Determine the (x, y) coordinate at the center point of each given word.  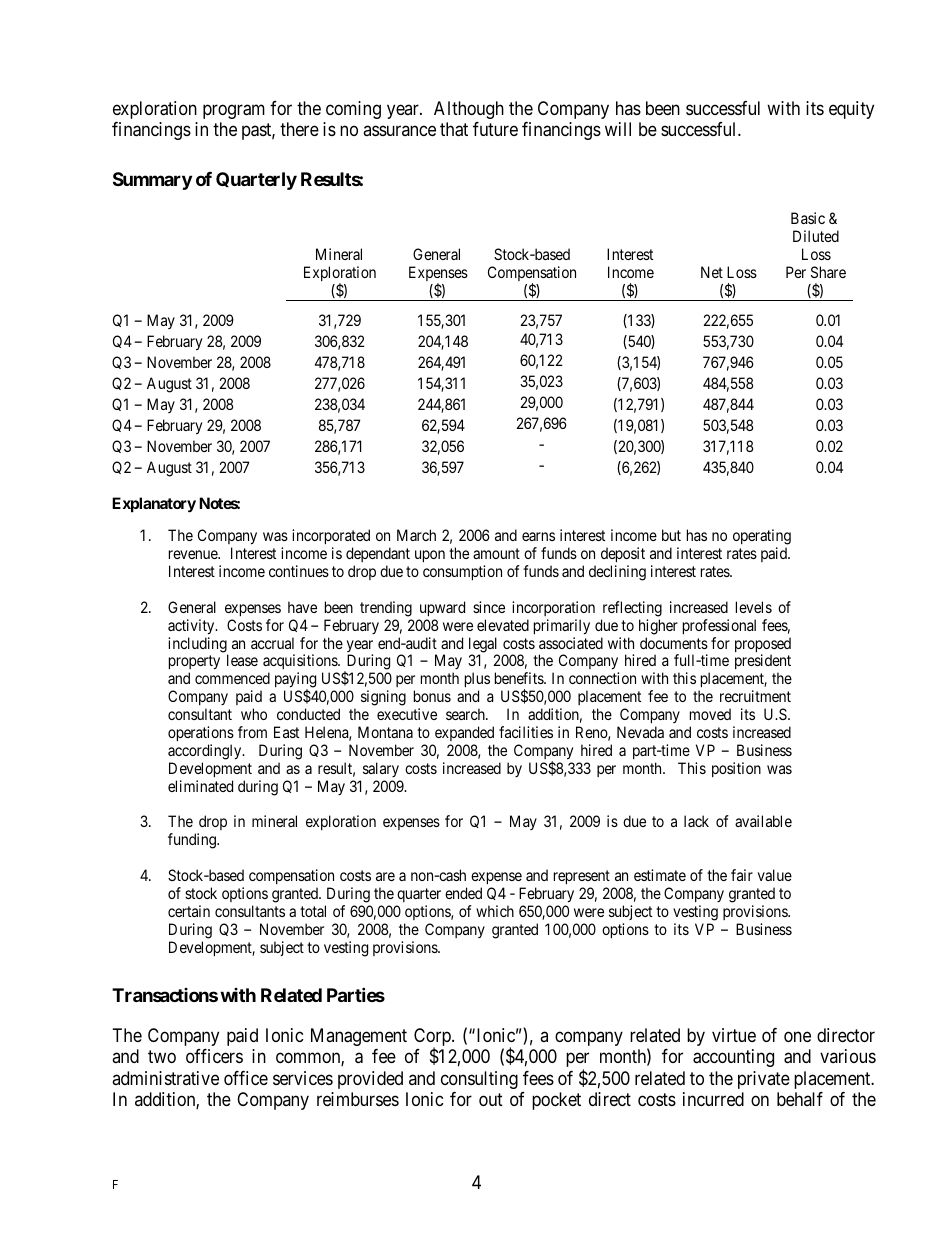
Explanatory (154, 505)
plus (477, 681)
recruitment (755, 696)
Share (828, 272)
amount (496, 553)
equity (851, 110)
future (495, 129)
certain (189, 911)
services (303, 1078)
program (234, 111)
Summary (152, 181)
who (254, 714)
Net (712, 272)
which (495, 911)
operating (762, 537)
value (775, 875)
